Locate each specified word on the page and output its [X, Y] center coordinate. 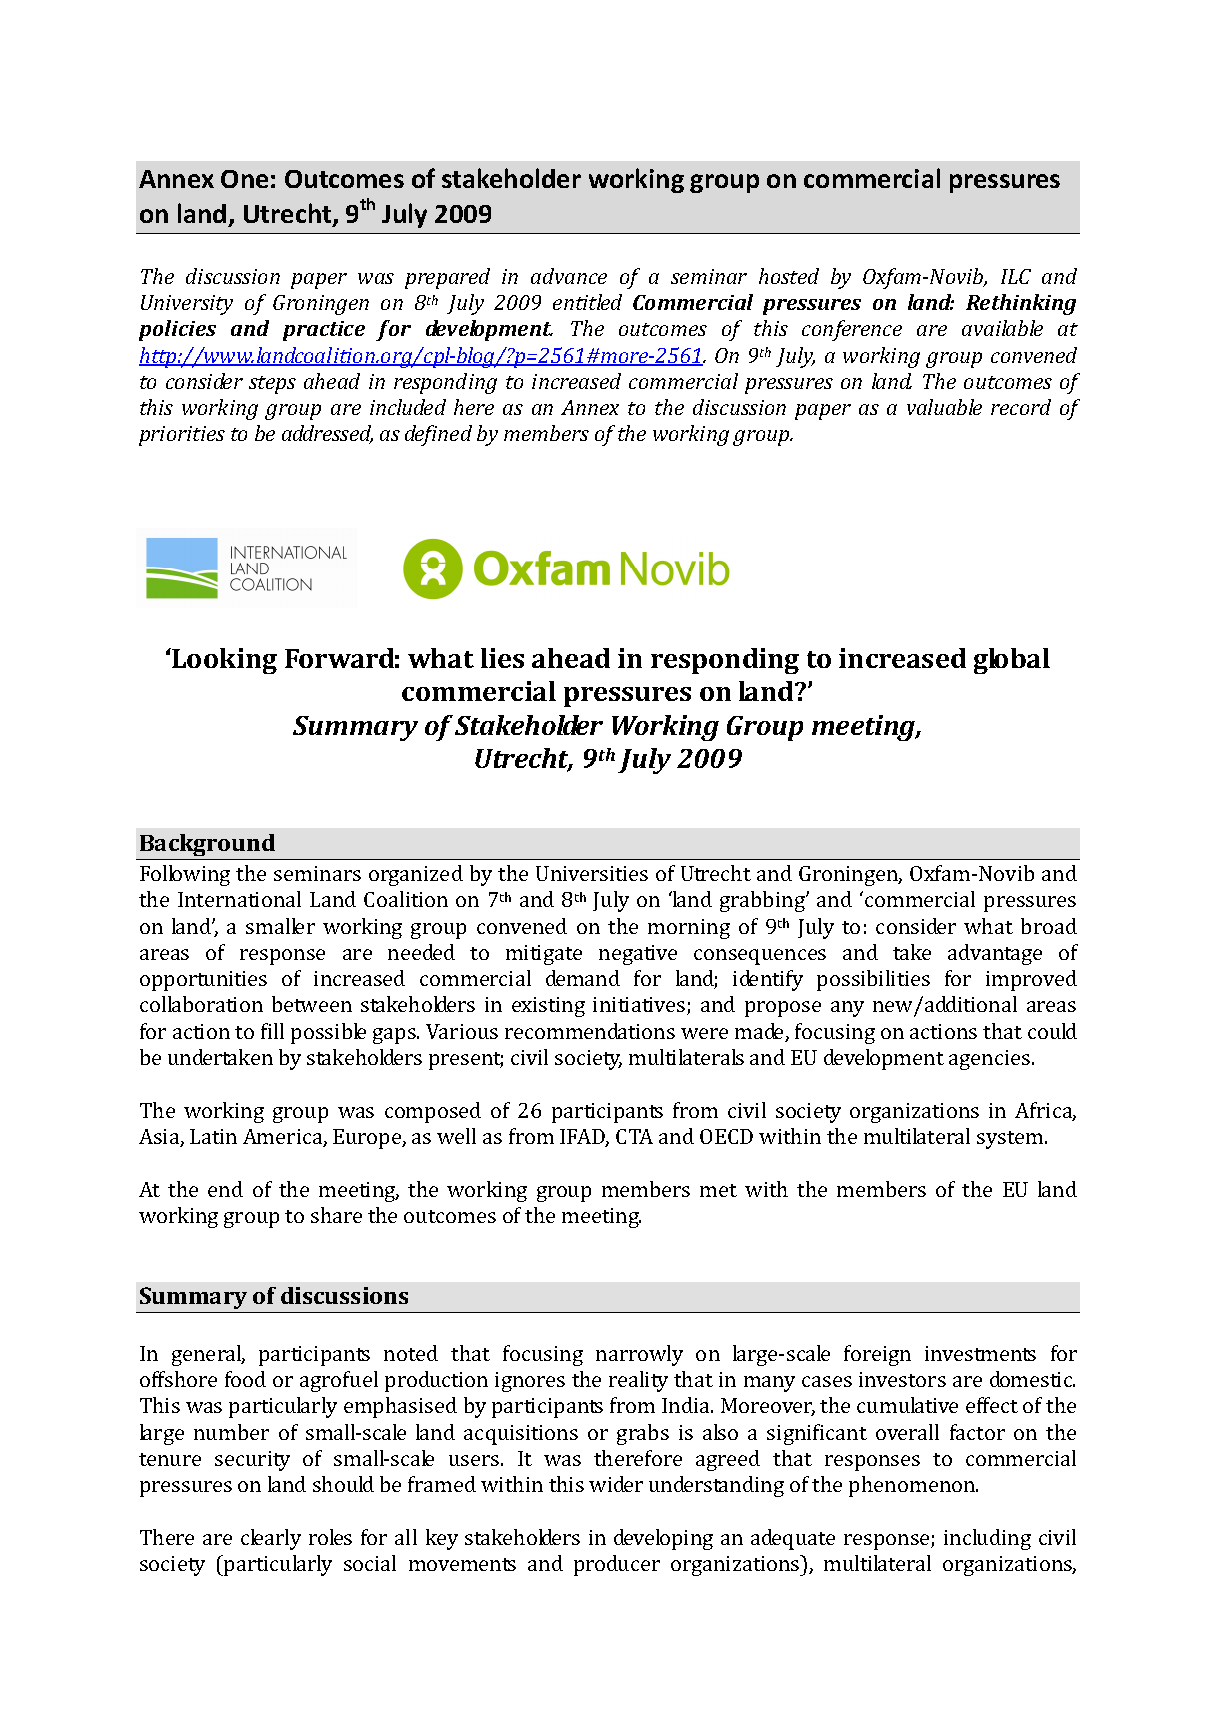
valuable [944, 407]
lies [502, 658]
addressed [327, 434]
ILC [1016, 276]
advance [569, 276]
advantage [995, 954]
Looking [224, 661]
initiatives [640, 1006]
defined [438, 435]
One [244, 179]
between [312, 1004]
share [336, 1215]
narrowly [639, 1355]
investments [980, 1353]
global [1012, 661]
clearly [271, 1539]
